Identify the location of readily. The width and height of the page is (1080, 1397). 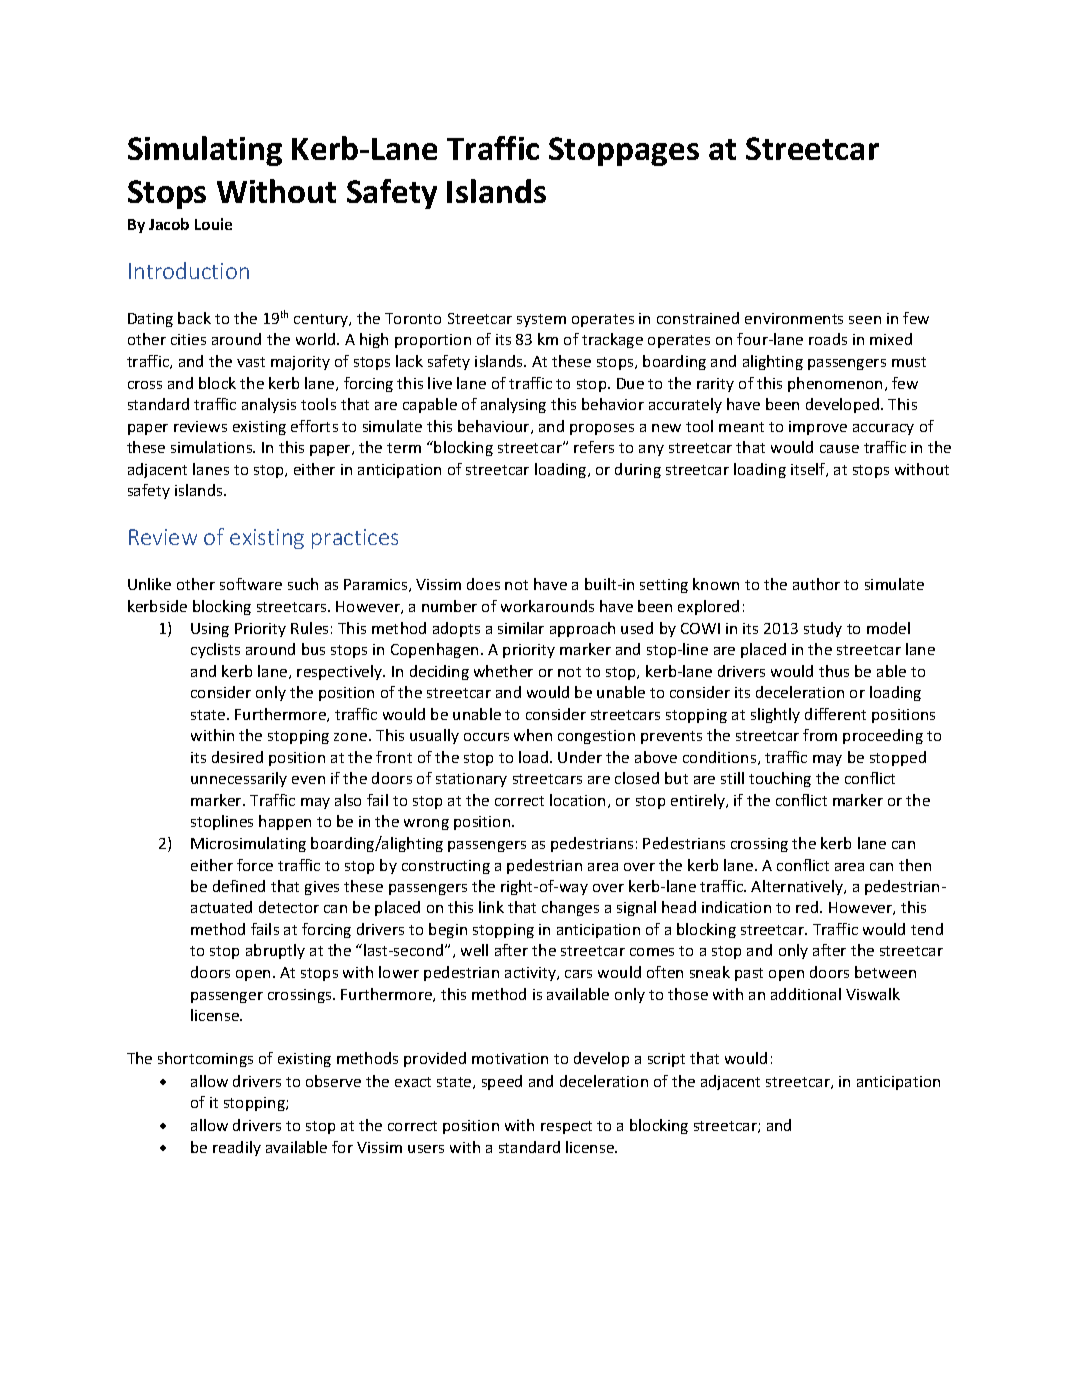
(237, 1148).
